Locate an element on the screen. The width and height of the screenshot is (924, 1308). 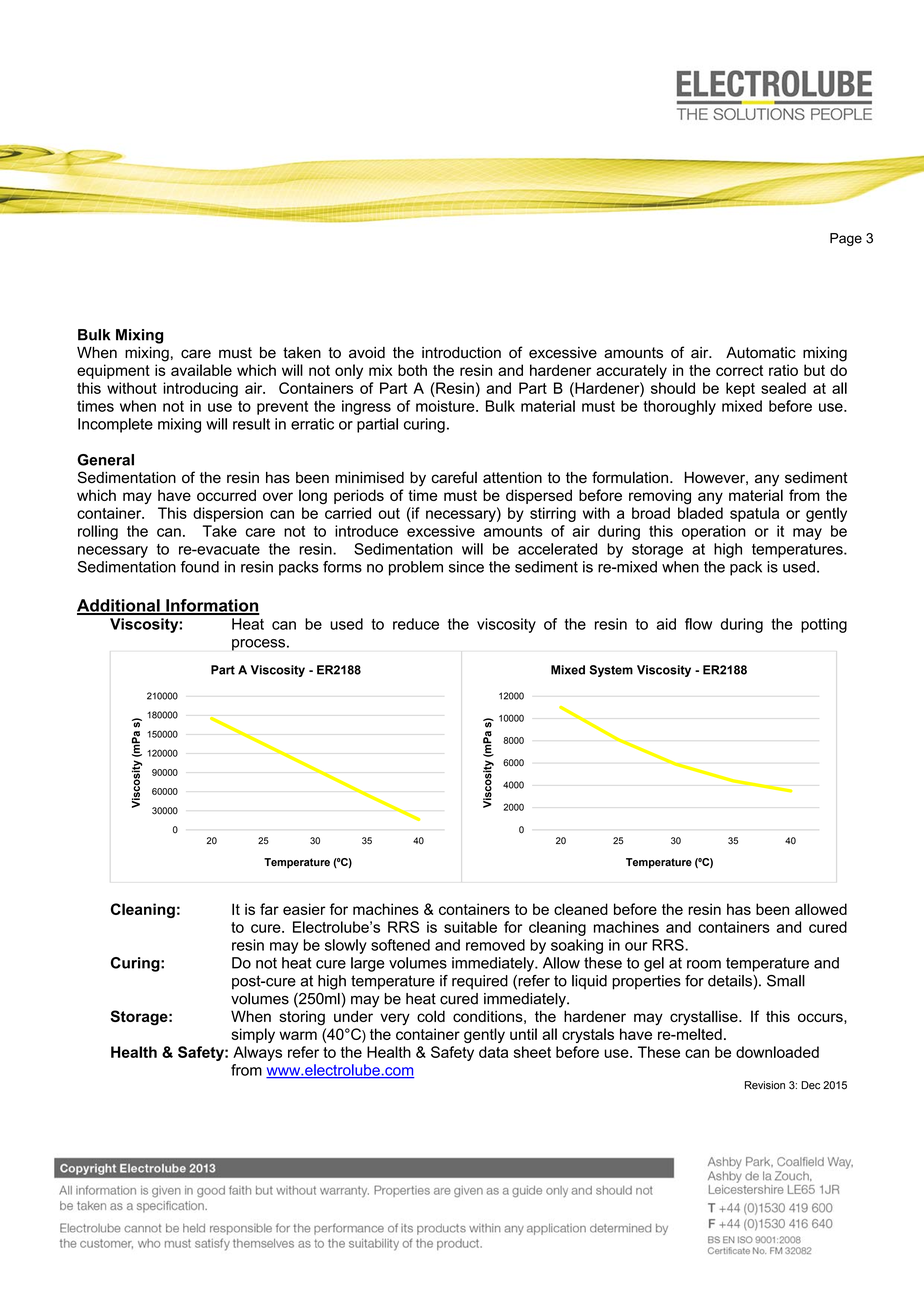
System is located at coordinates (611, 671).
